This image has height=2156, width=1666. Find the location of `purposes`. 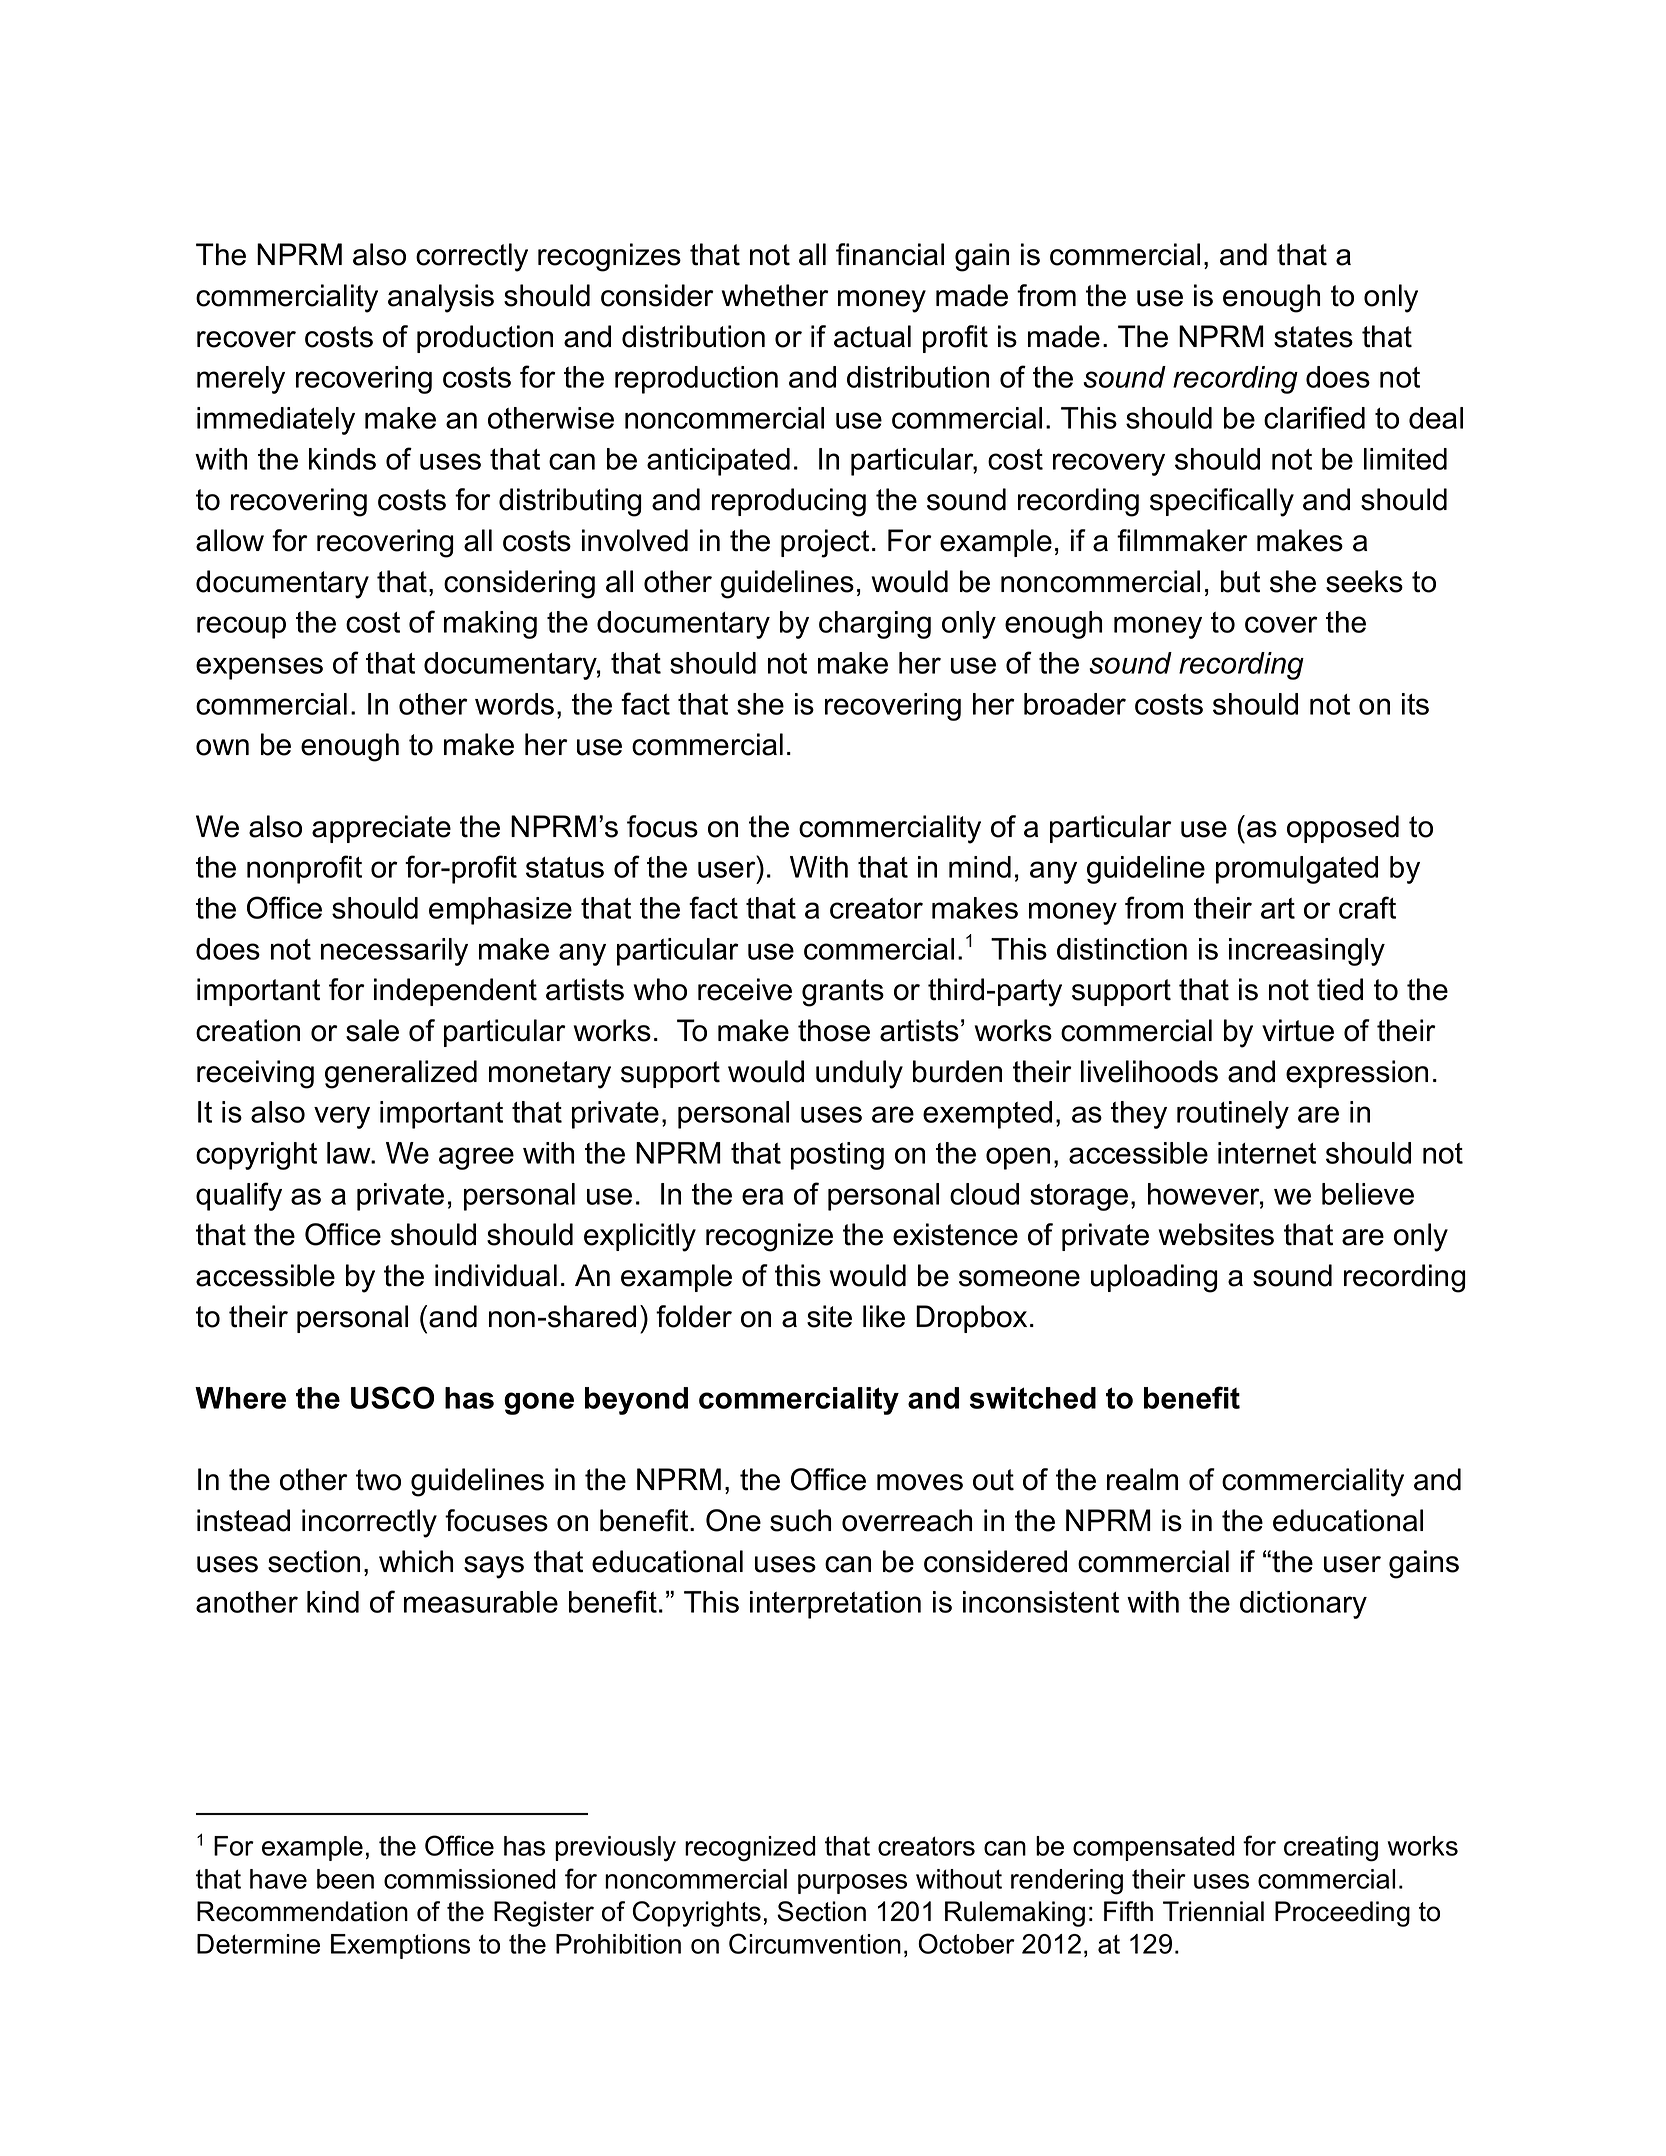

purposes is located at coordinates (852, 1884).
